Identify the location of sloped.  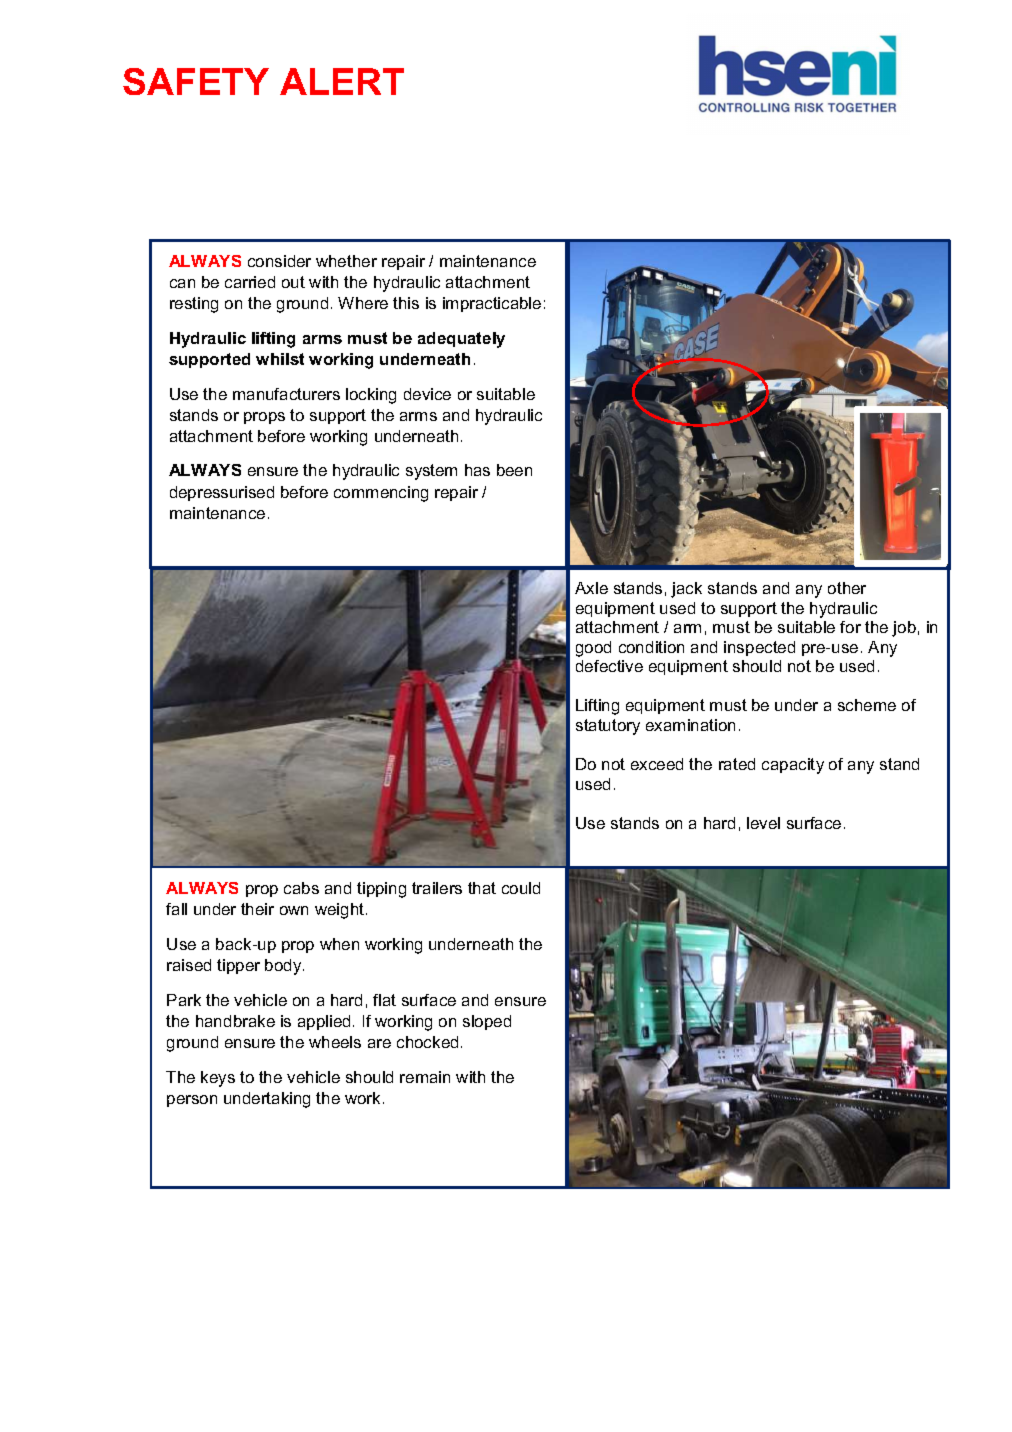
(487, 1022).
